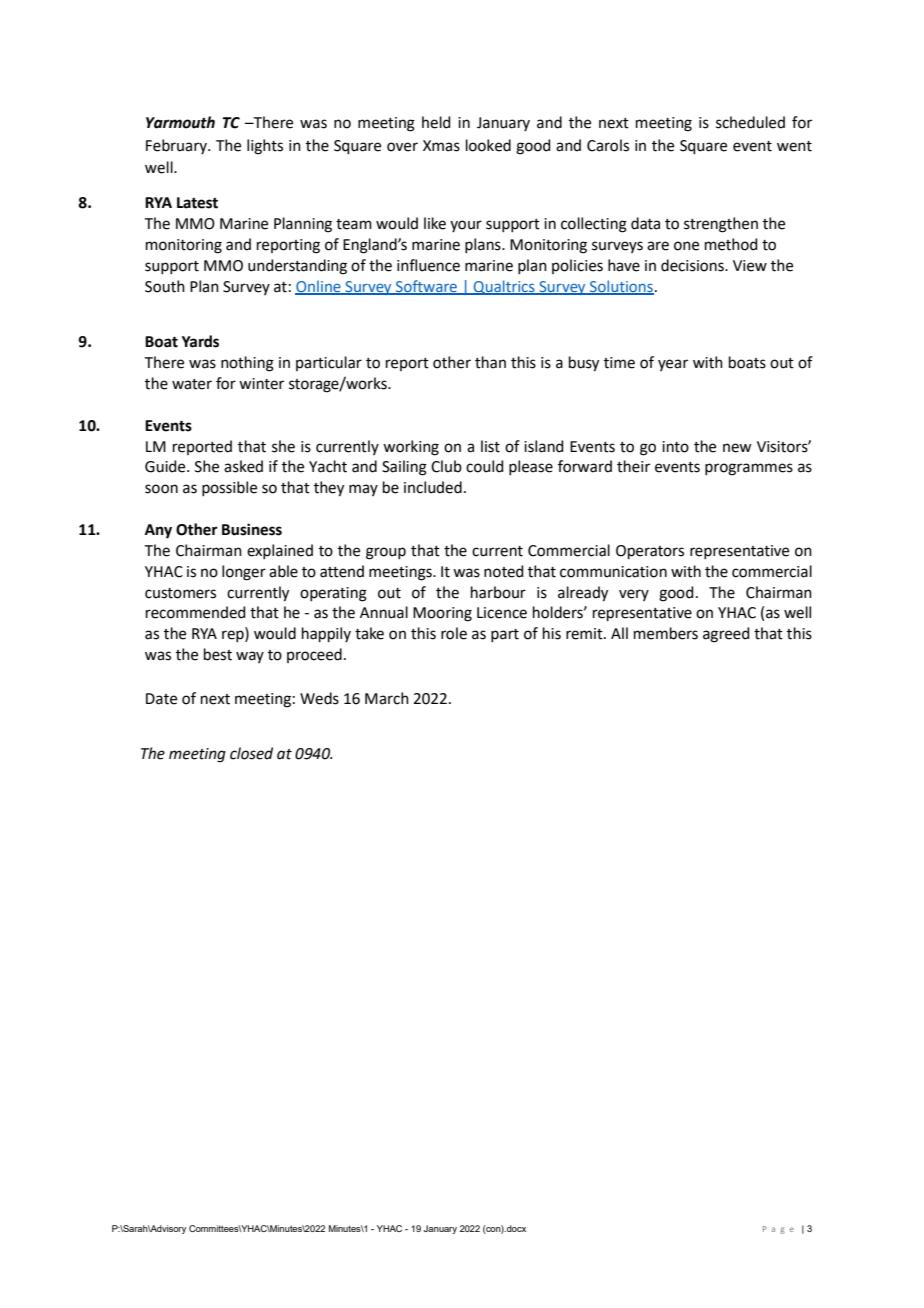  I want to click on March, so click(387, 698).
